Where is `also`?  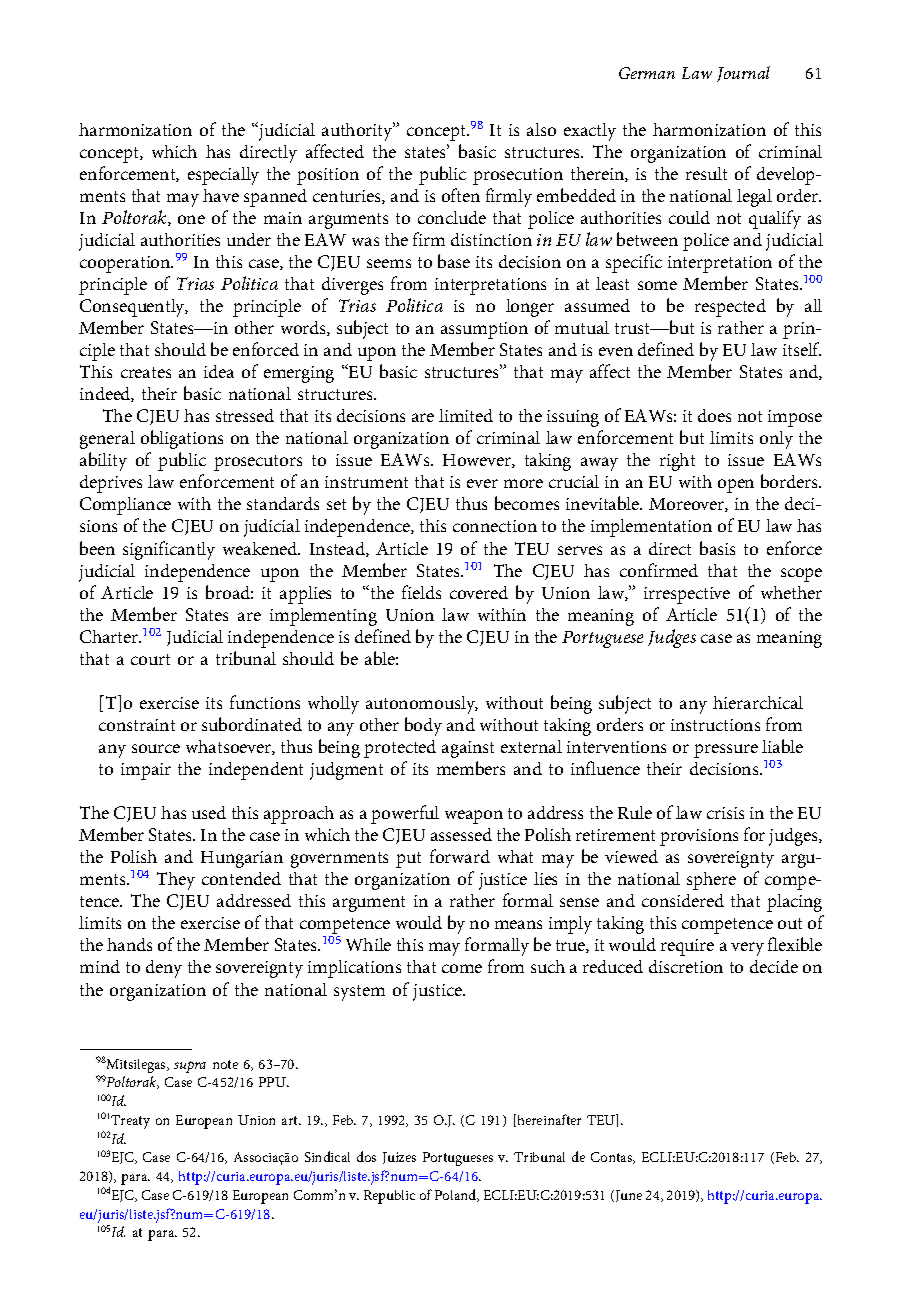 also is located at coordinates (541, 129).
